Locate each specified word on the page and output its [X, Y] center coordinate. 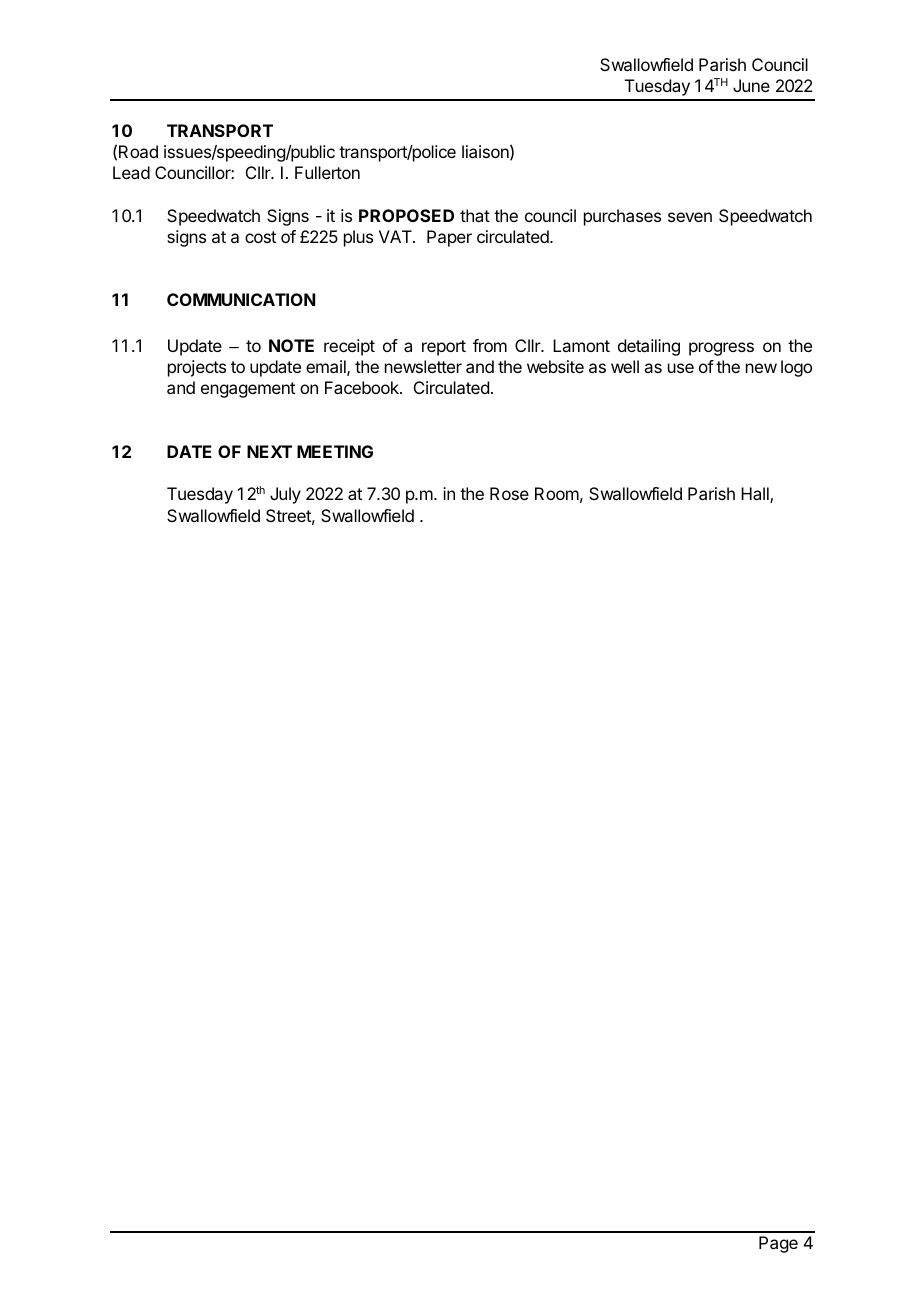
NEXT [269, 451]
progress [721, 349]
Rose [509, 493]
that [475, 215]
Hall [756, 495]
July [285, 495]
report [444, 348]
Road [138, 151]
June [751, 85]
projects [197, 368]
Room [557, 493]
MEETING [335, 451]
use [681, 368]
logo [796, 368]
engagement [248, 390]
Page [778, 1244]
